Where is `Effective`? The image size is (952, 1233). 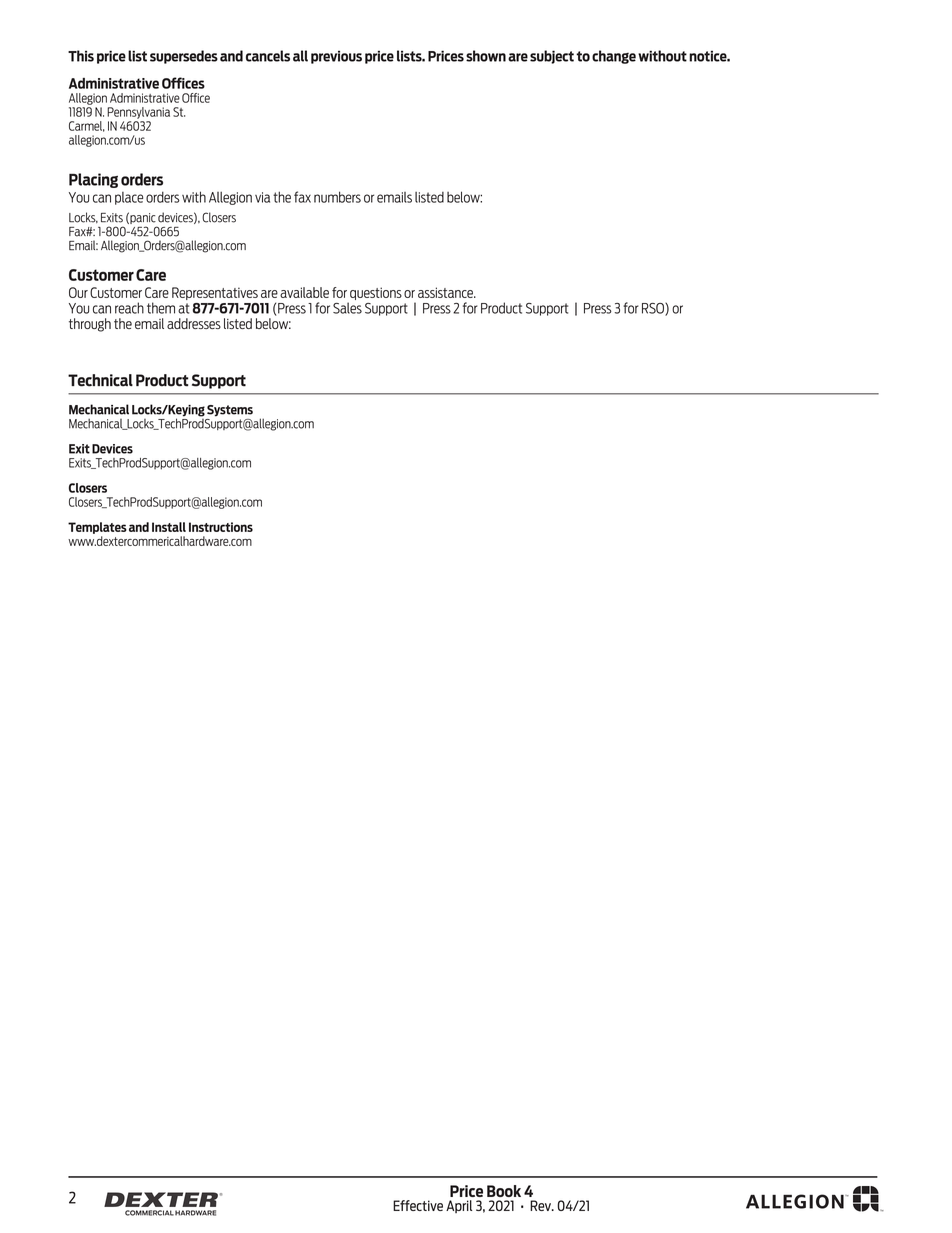
Effective is located at coordinates (418, 1205).
